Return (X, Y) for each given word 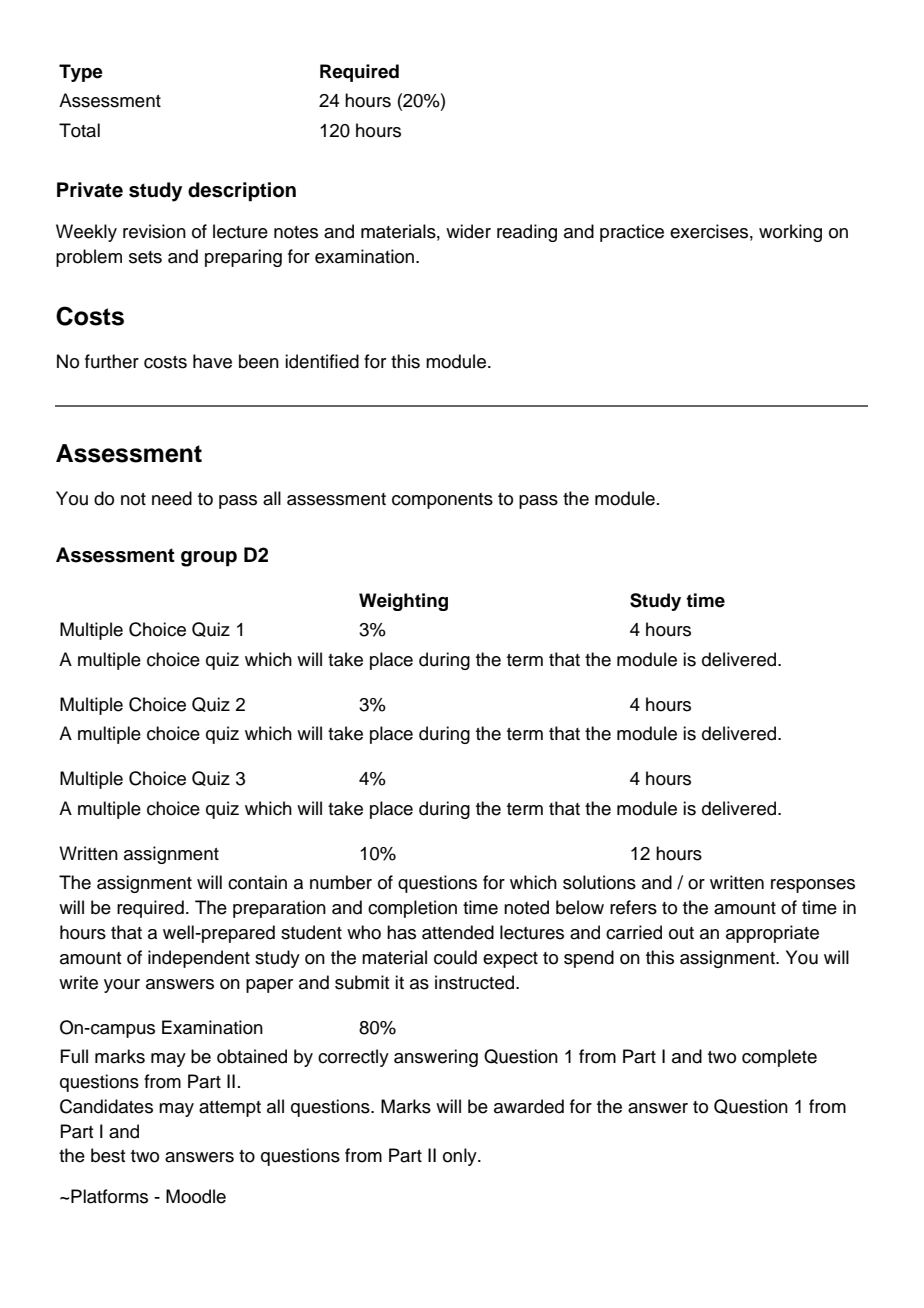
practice (632, 233)
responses (813, 886)
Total (79, 130)
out (681, 933)
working (790, 233)
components (442, 501)
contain (257, 882)
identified (322, 361)
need (172, 498)
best (108, 1155)
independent (199, 959)
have (212, 361)
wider (468, 231)
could (455, 957)
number (341, 882)
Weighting (403, 602)
